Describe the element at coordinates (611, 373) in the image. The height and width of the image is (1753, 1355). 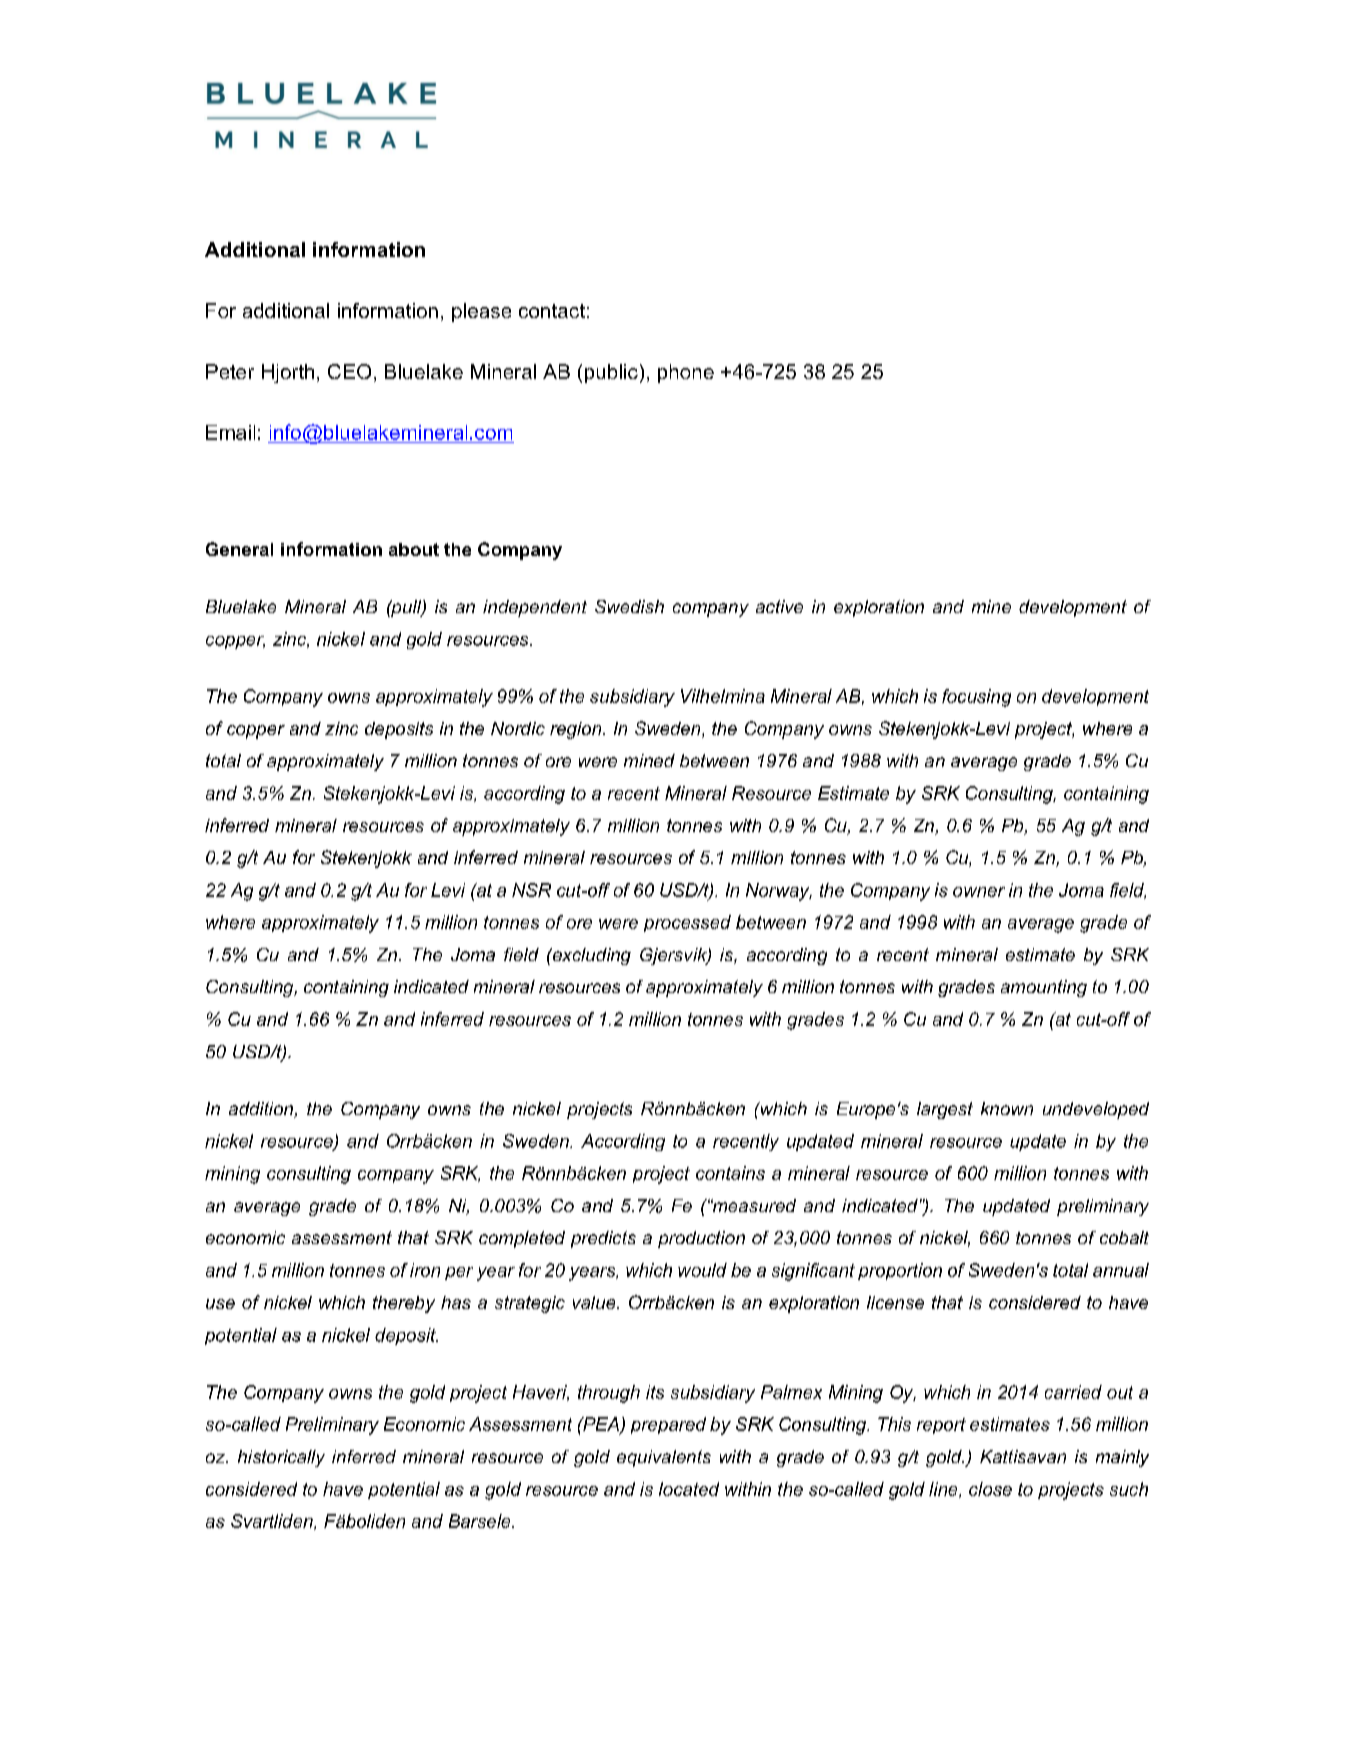
I see `public` at that location.
